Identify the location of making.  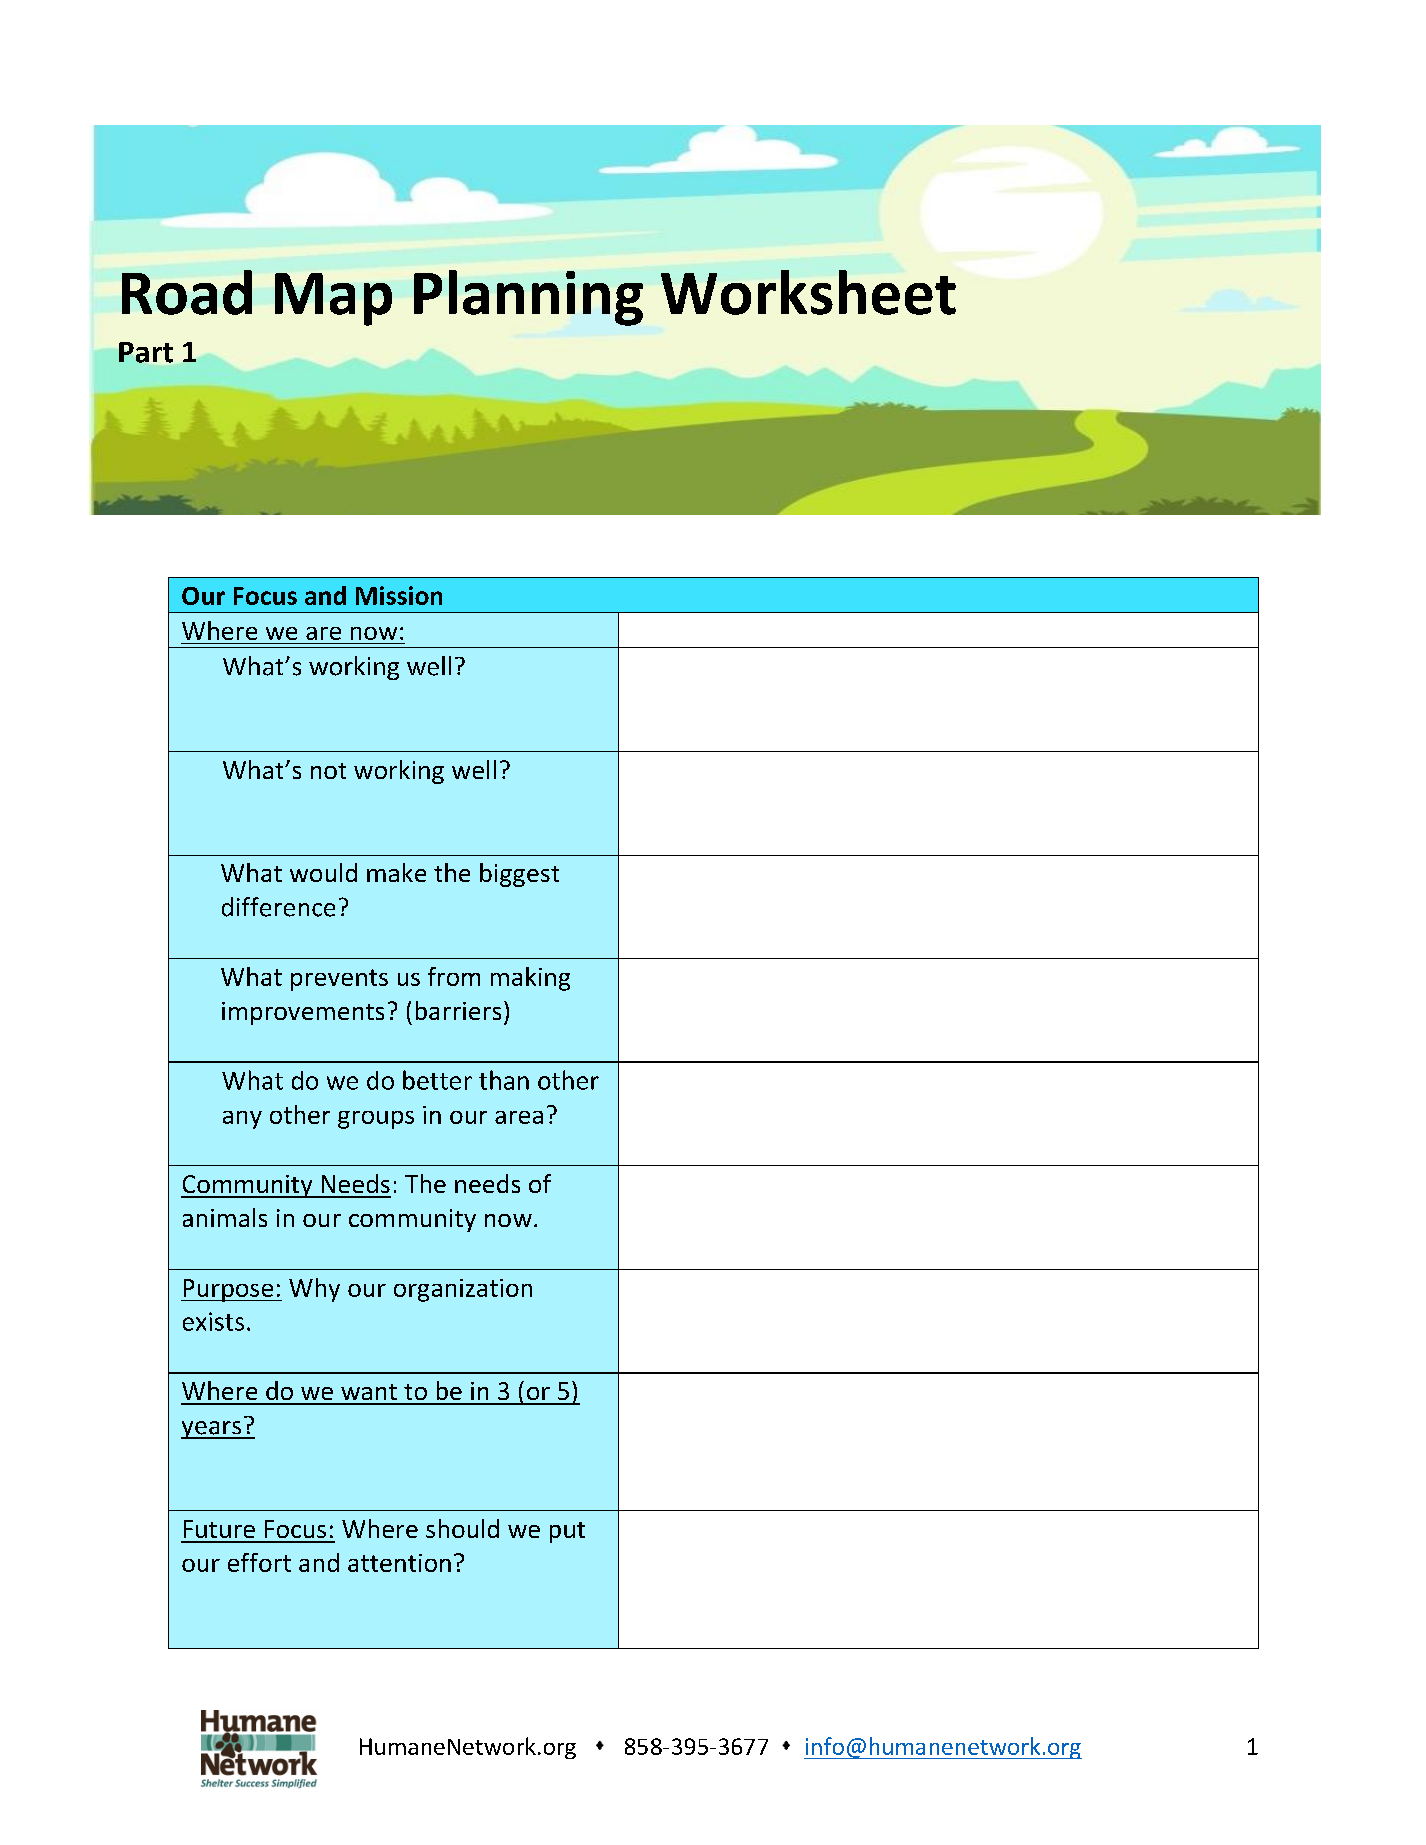
(530, 979).
